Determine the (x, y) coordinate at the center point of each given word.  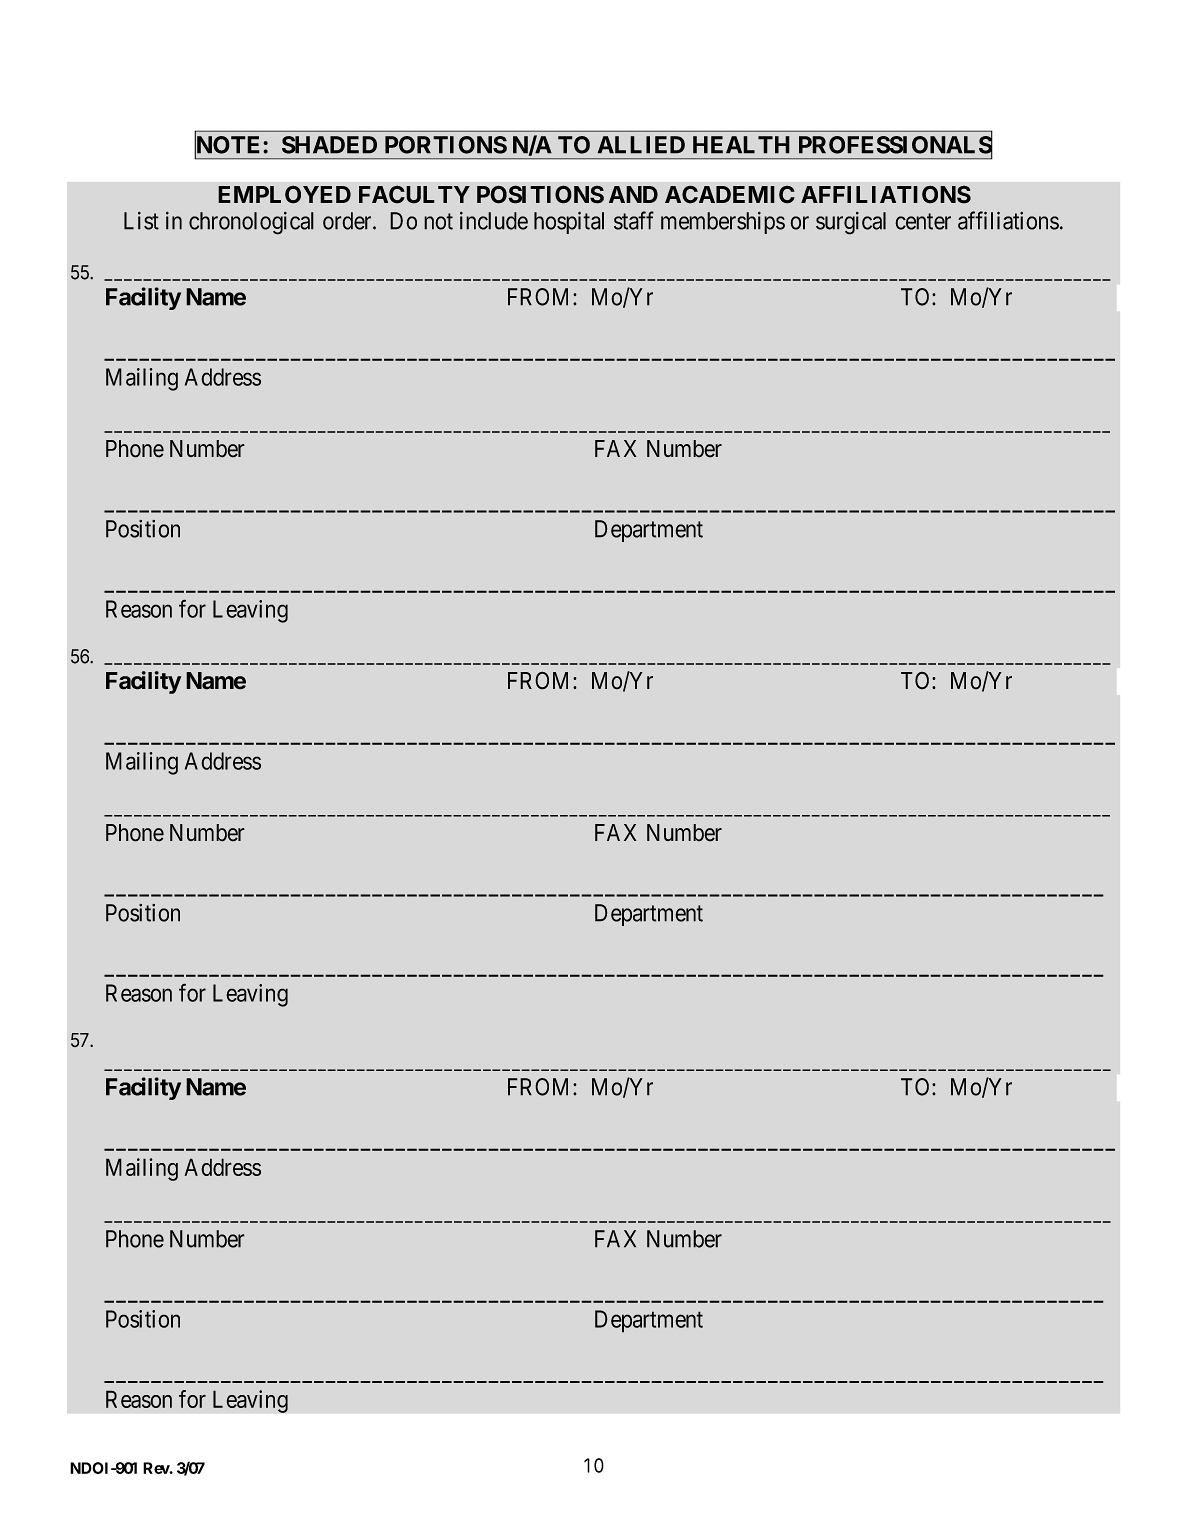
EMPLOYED (284, 194)
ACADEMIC (730, 194)
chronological (251, 223)
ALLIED (641, 145)
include (494, 221)
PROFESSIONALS (895, 145)
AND (633, 194)
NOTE (229, 145)
